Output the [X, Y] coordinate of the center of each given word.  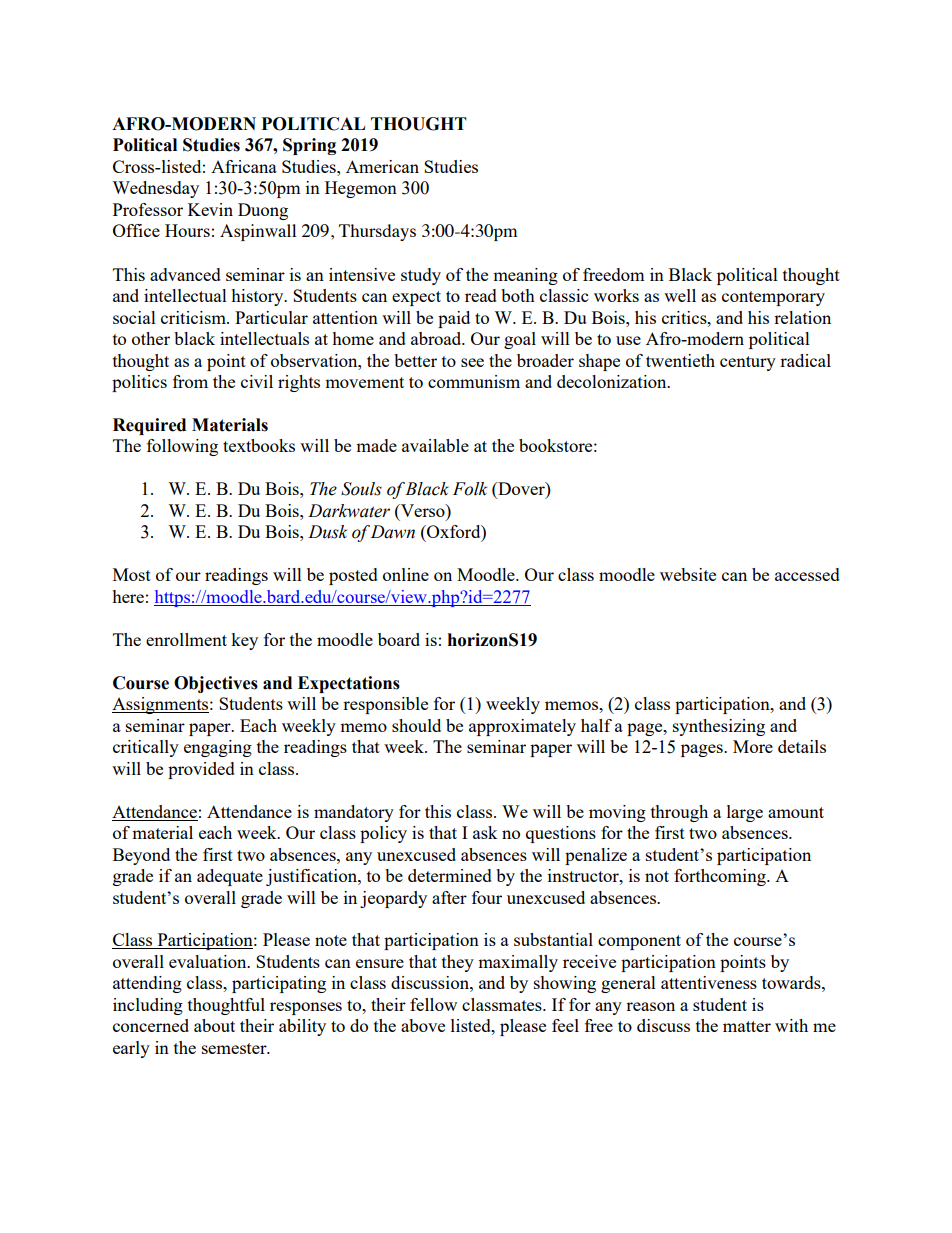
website [688, 574]
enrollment [186, 639]
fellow [433, 1004]
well [680, 295]
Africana [244, 166]
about [214, 1025]
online [406, 574]
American [382, 166]
